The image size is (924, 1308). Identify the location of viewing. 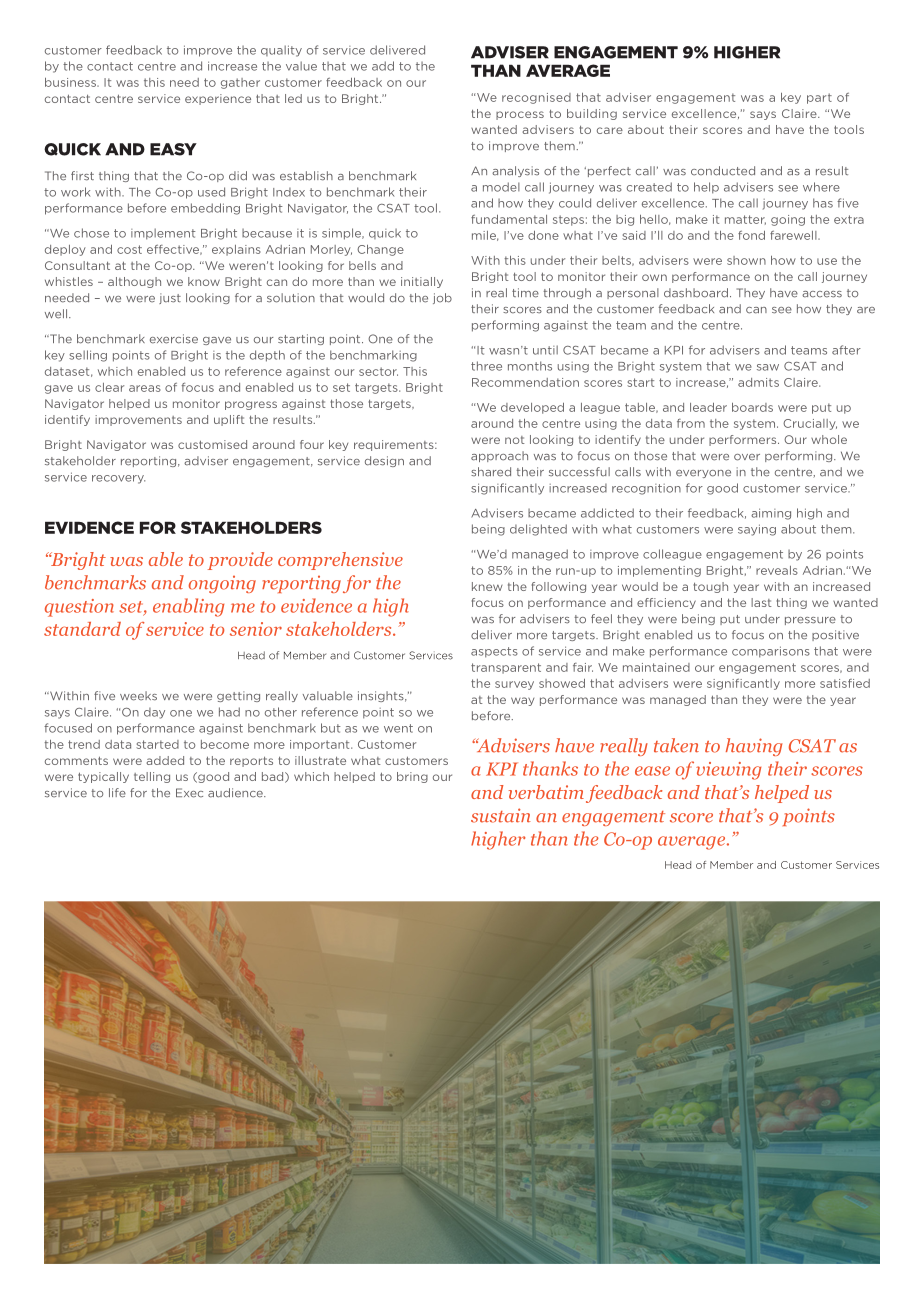
(728, 771).
